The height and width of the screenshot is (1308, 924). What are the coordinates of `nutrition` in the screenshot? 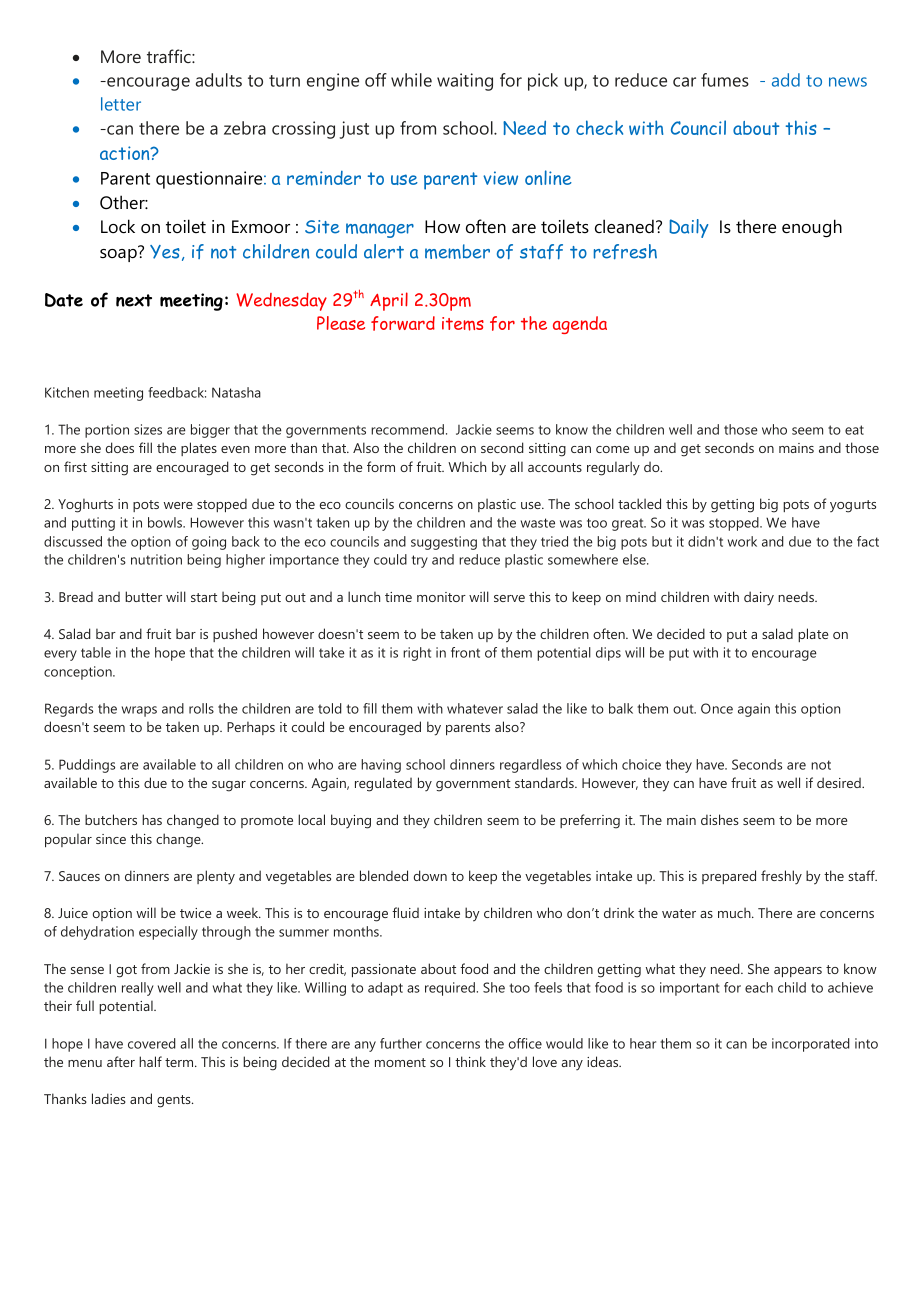 It's located at (156, 559).
